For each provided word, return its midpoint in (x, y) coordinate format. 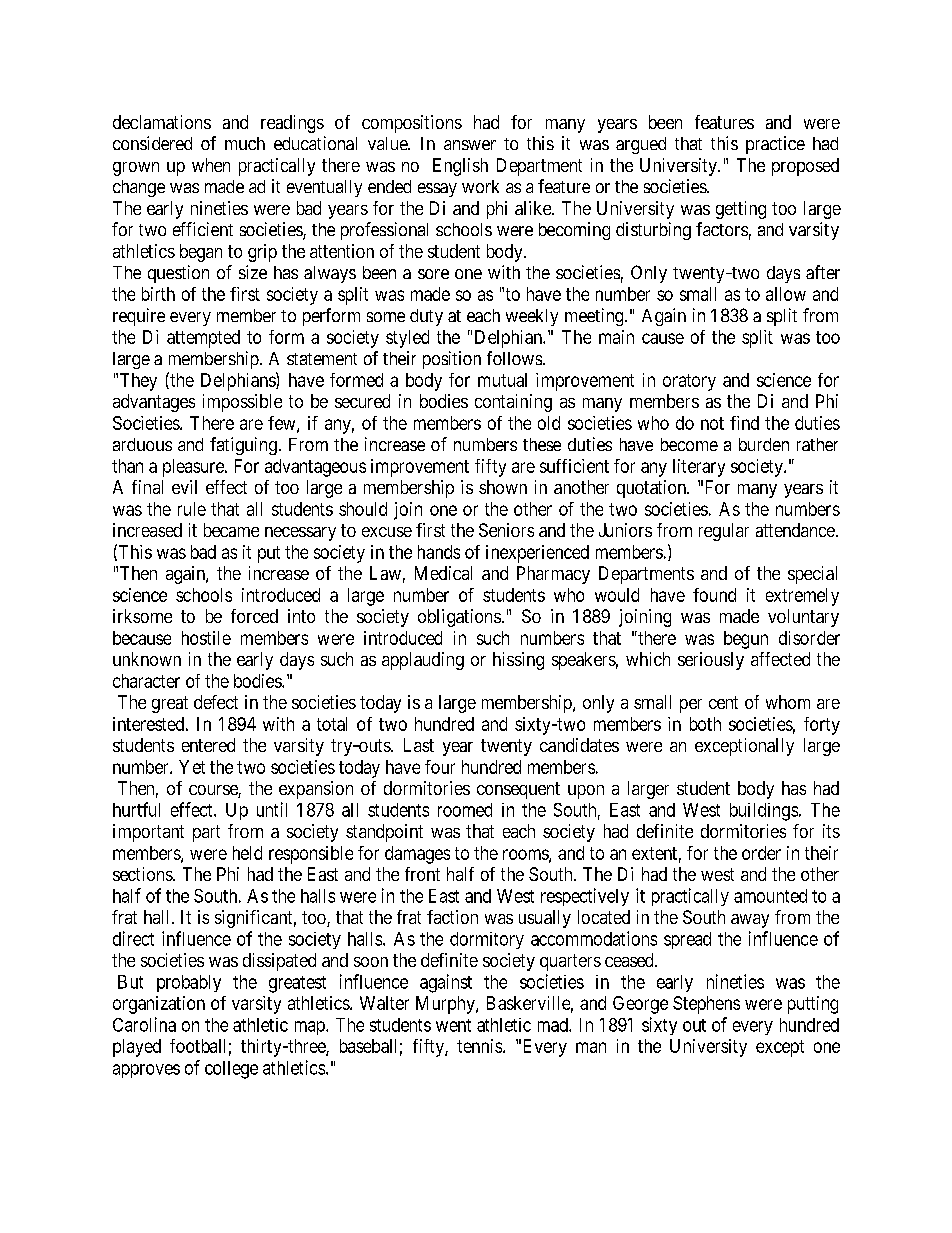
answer (470, 145)
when (211, 165)
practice (775, 145)
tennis (480, 1046)
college (231, 1070)
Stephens (706, 1005)
